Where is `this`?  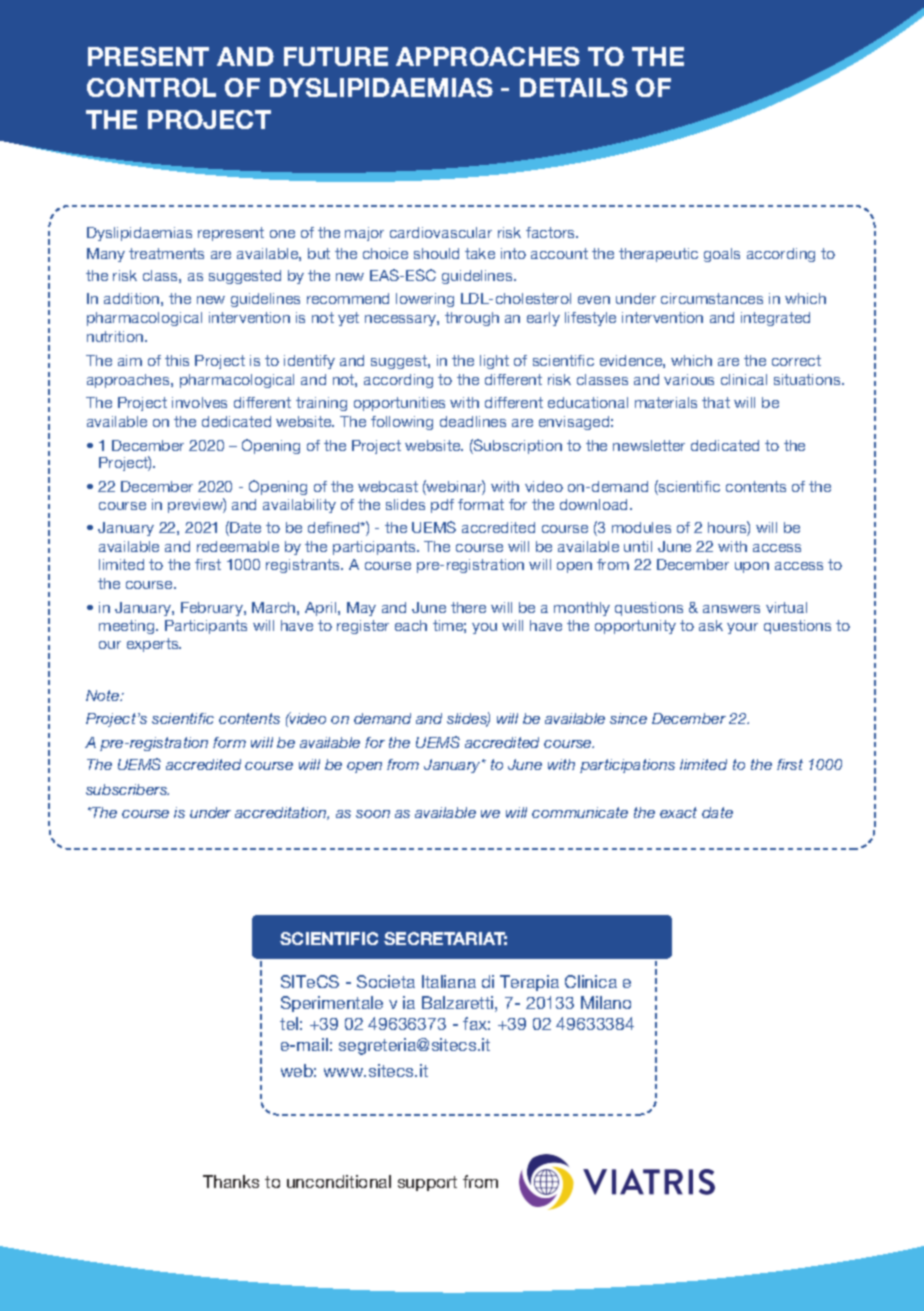
this is located at coordinates (177, 360).
